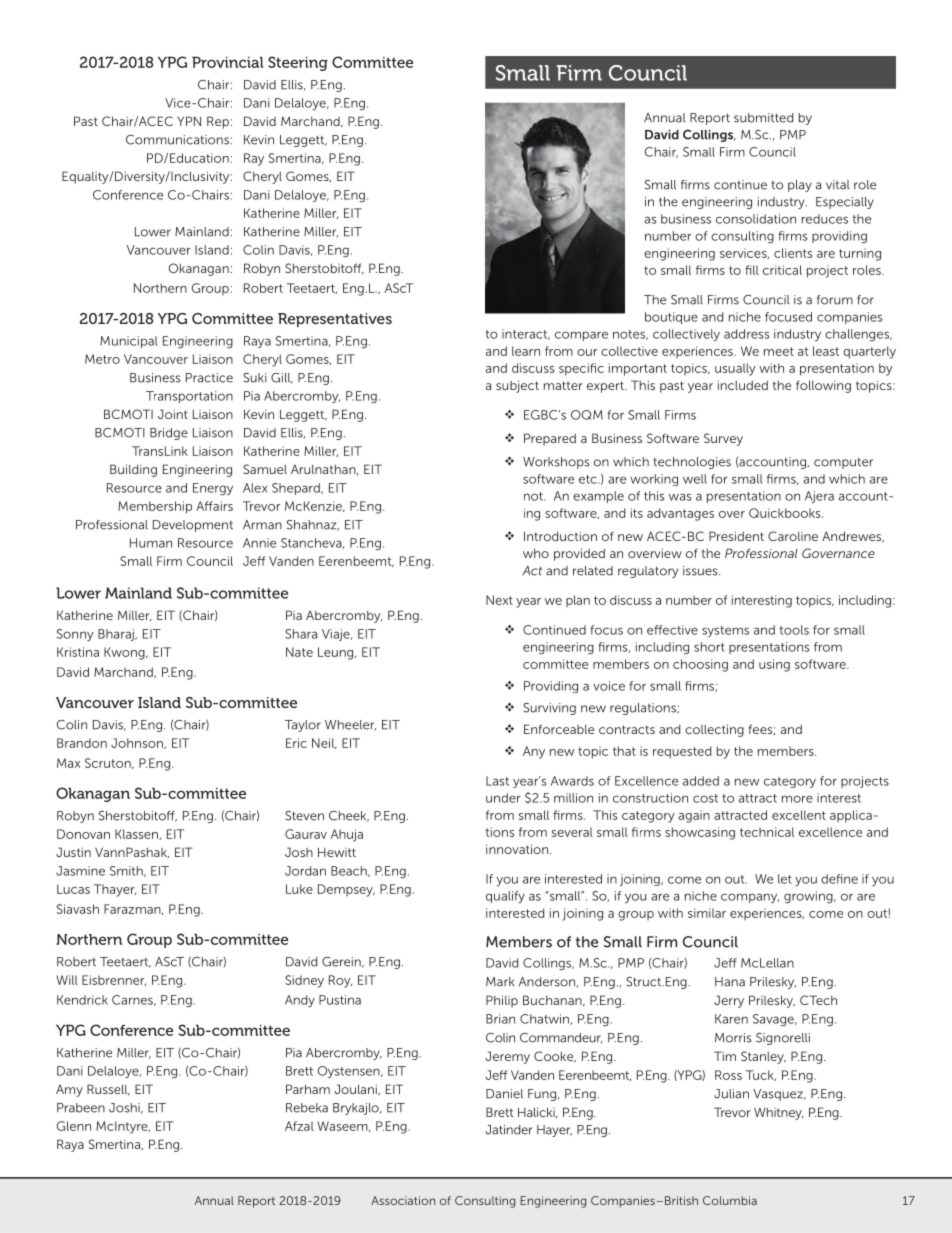 This image has height=1233, width=952. What do you see at coordinates (83, 834) in the image?
I see `Donovan` at bounding box center [83, 834].
